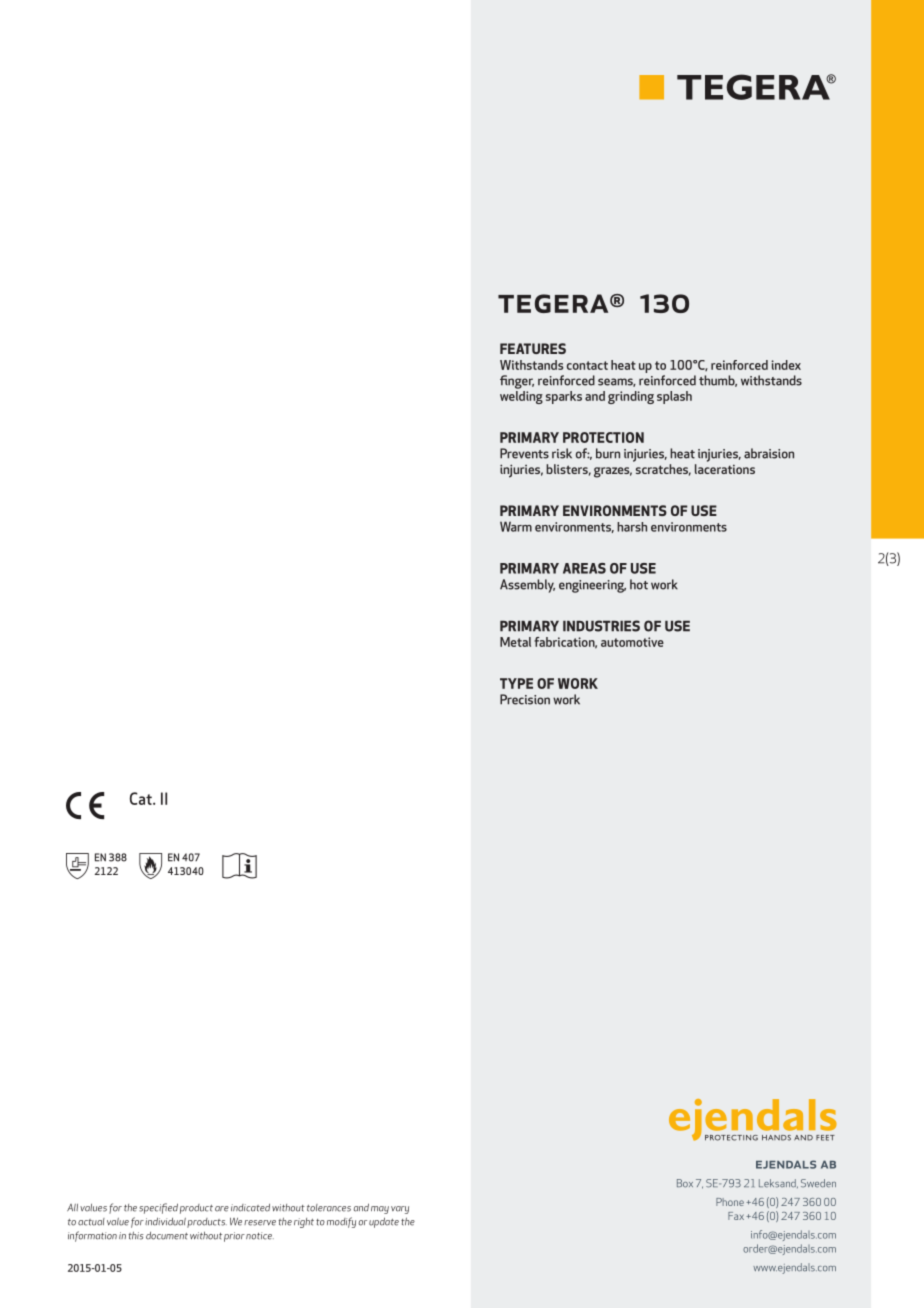 The image size is (924, 1308). What do you see at coordinates (516, 683) in the page?
I see `TYPE` at bounding box center [516, 683].
